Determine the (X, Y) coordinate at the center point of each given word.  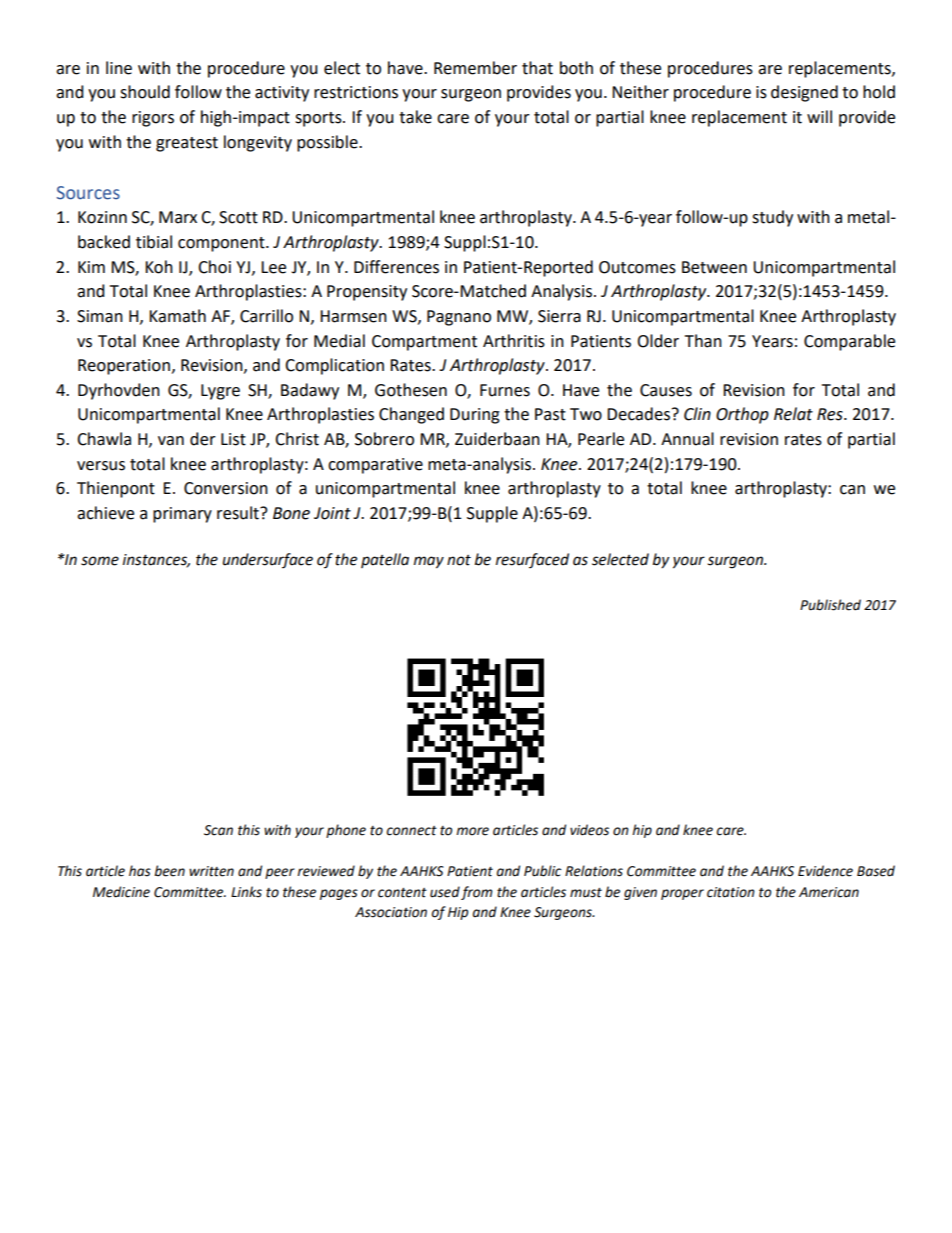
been (169, 871)
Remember (475, 68)
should (145, 92)
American (829, 892)
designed (804, 93)
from (477, 893)
